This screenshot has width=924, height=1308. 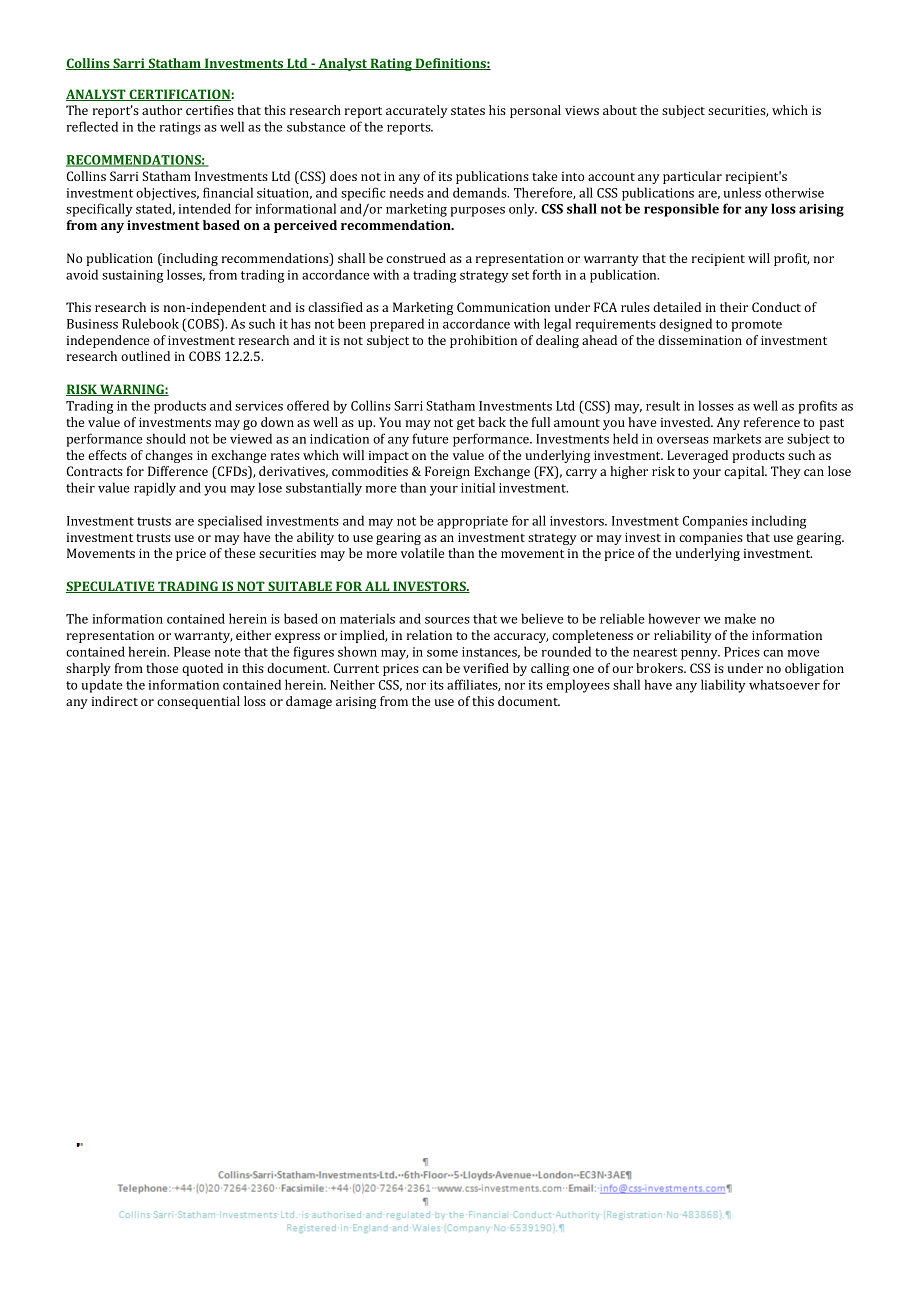 What do you see at coordinates (162, 668) in the screenshot?
I see `those` at bounding box center [162, 668].
